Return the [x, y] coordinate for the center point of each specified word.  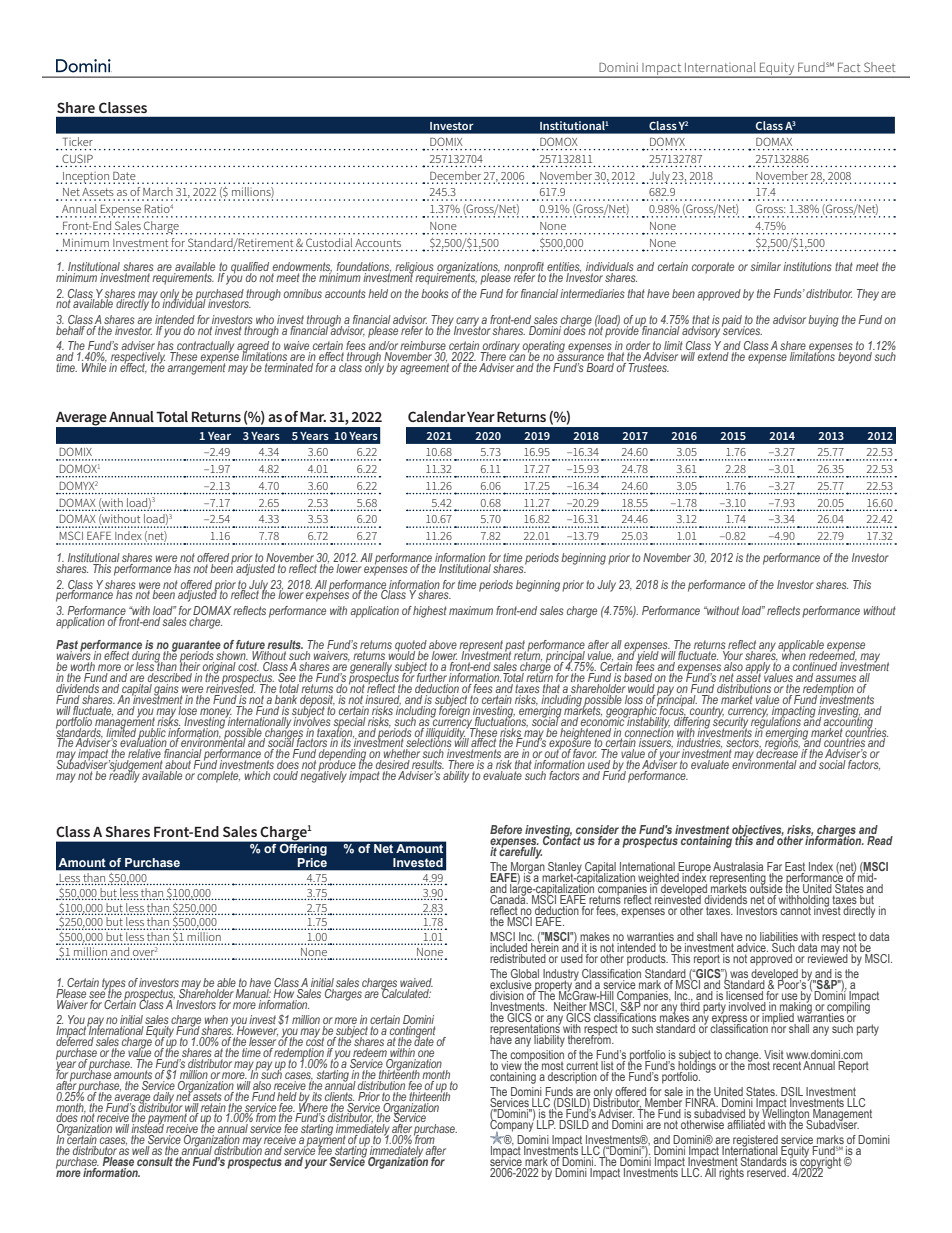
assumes [835, 680]
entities [564, 268]
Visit [774, 1056]
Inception [85, 178]
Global [525, 975]
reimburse [423, 347]
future [251, 646]
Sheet [880, 67]
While [94, 366]
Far [774, 868]
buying [823, 321]
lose [187, 709]
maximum [471, 610]
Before [506, 829]
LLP [547, 1123]
